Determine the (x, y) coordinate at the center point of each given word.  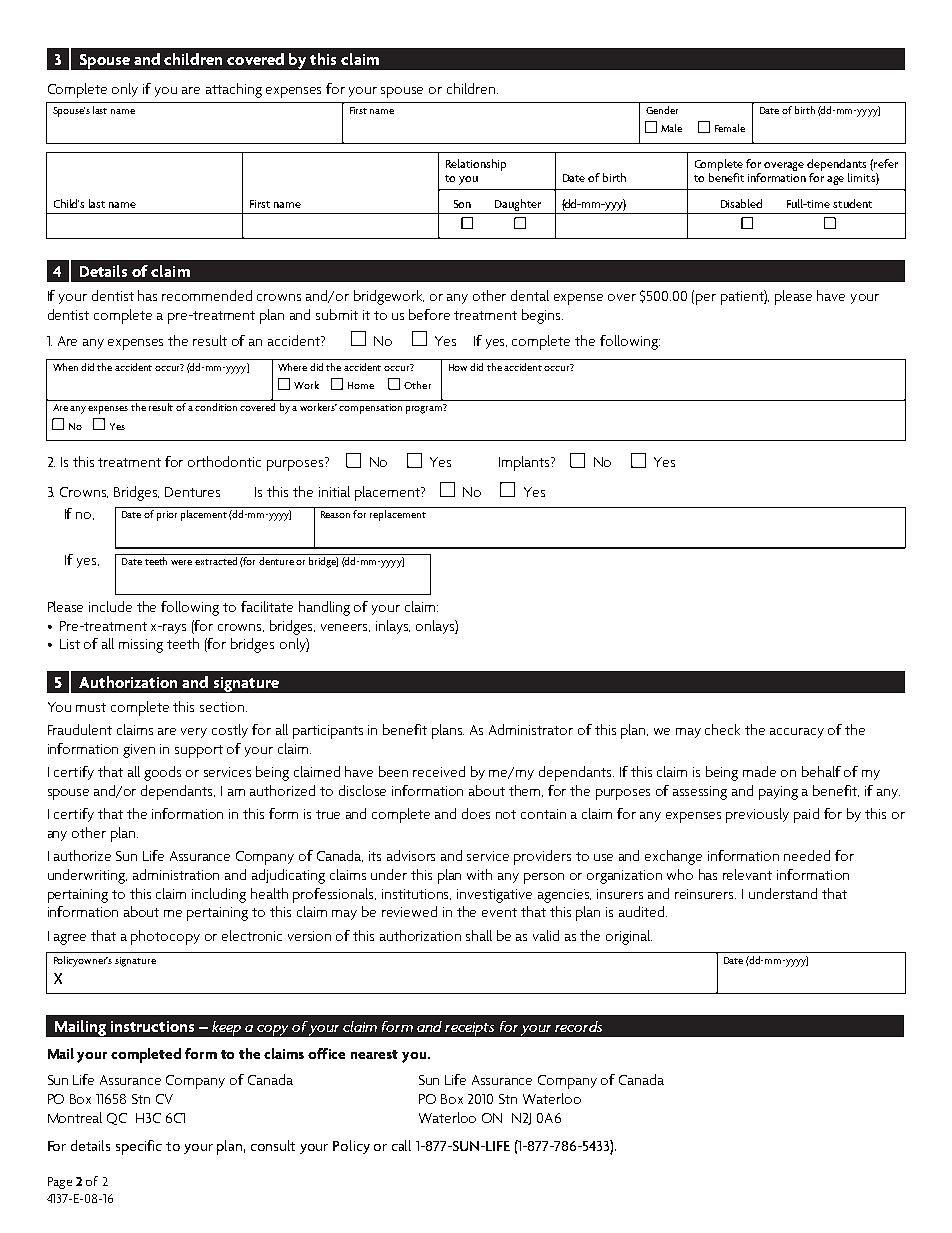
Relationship (476, 165)
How (458, 367)
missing (141, 646)
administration (176, 874)
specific (139, 1147)
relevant (747, 874)
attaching (234, 90)
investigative (494, 896)
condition (216, 407)
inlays (393, 627)
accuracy (797, 733)
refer (885, 163)
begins (542, 316)
